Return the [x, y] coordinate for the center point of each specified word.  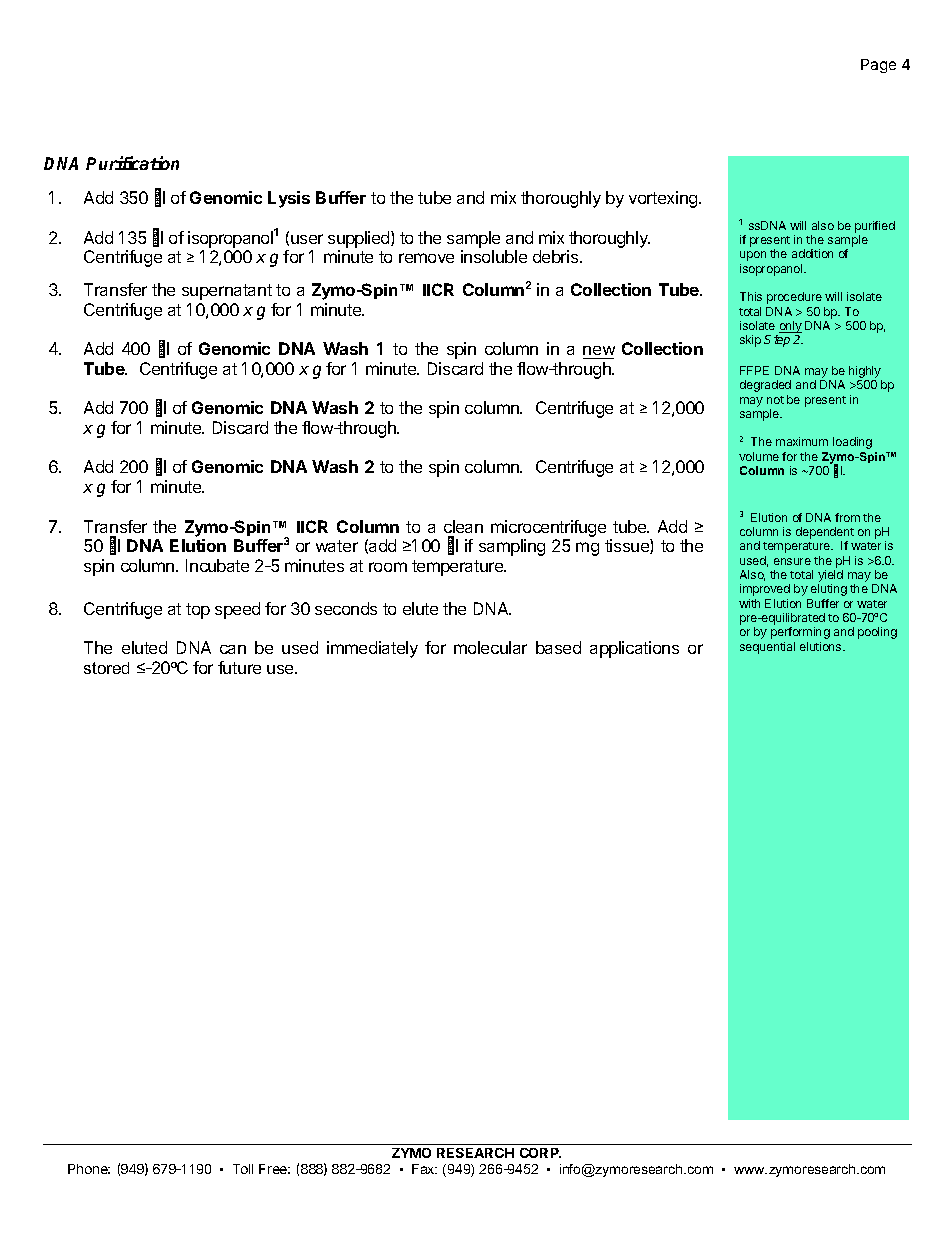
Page [878, 66]
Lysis [289, 199]
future [239, 667]
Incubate [217, 565]
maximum [802, 441]
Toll [243, 1169]
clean [463, 526]
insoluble [494, 256]
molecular [490, 647]
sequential [767, 648]
